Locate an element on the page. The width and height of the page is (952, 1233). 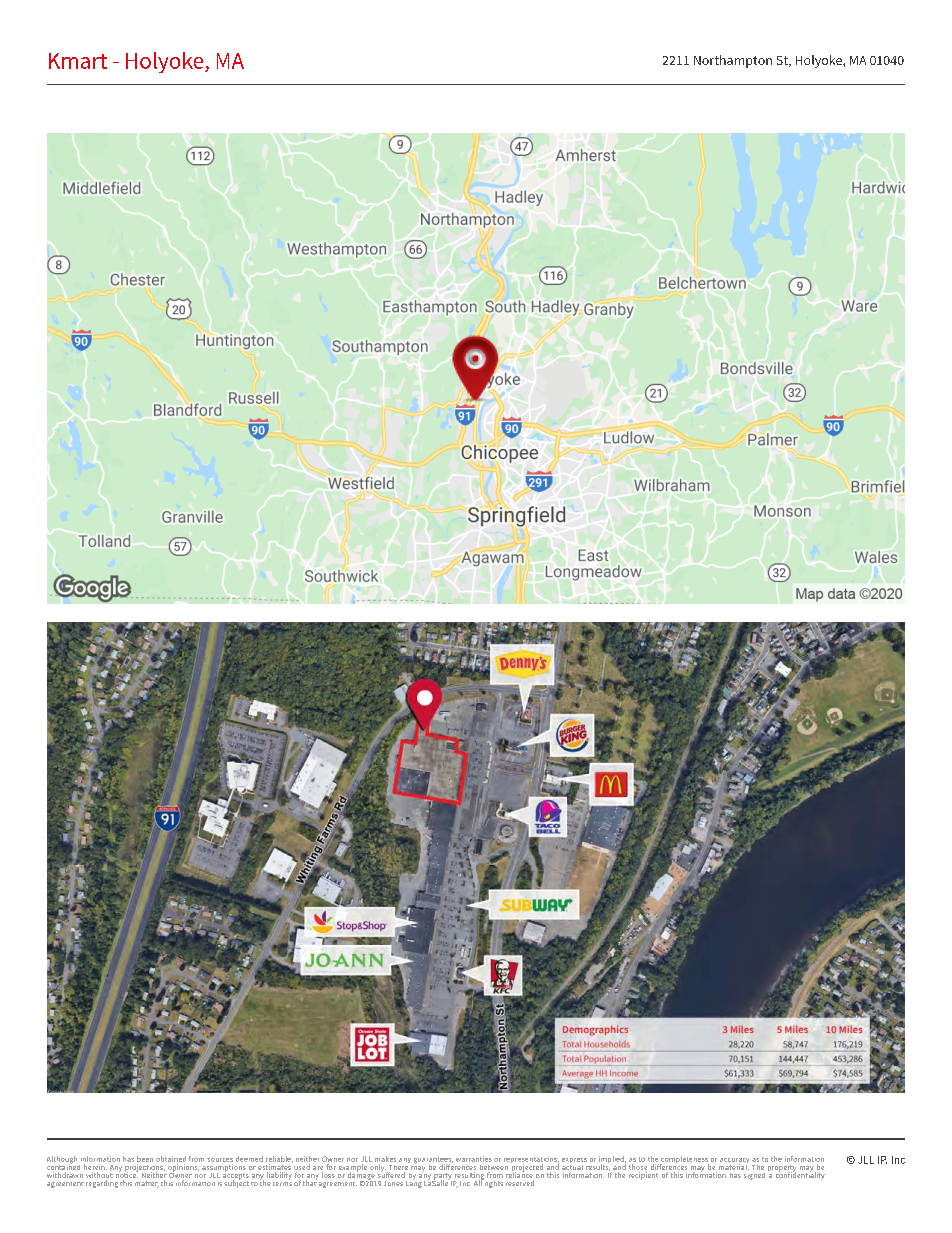
warranties is located at coordinates (474, 1159).
